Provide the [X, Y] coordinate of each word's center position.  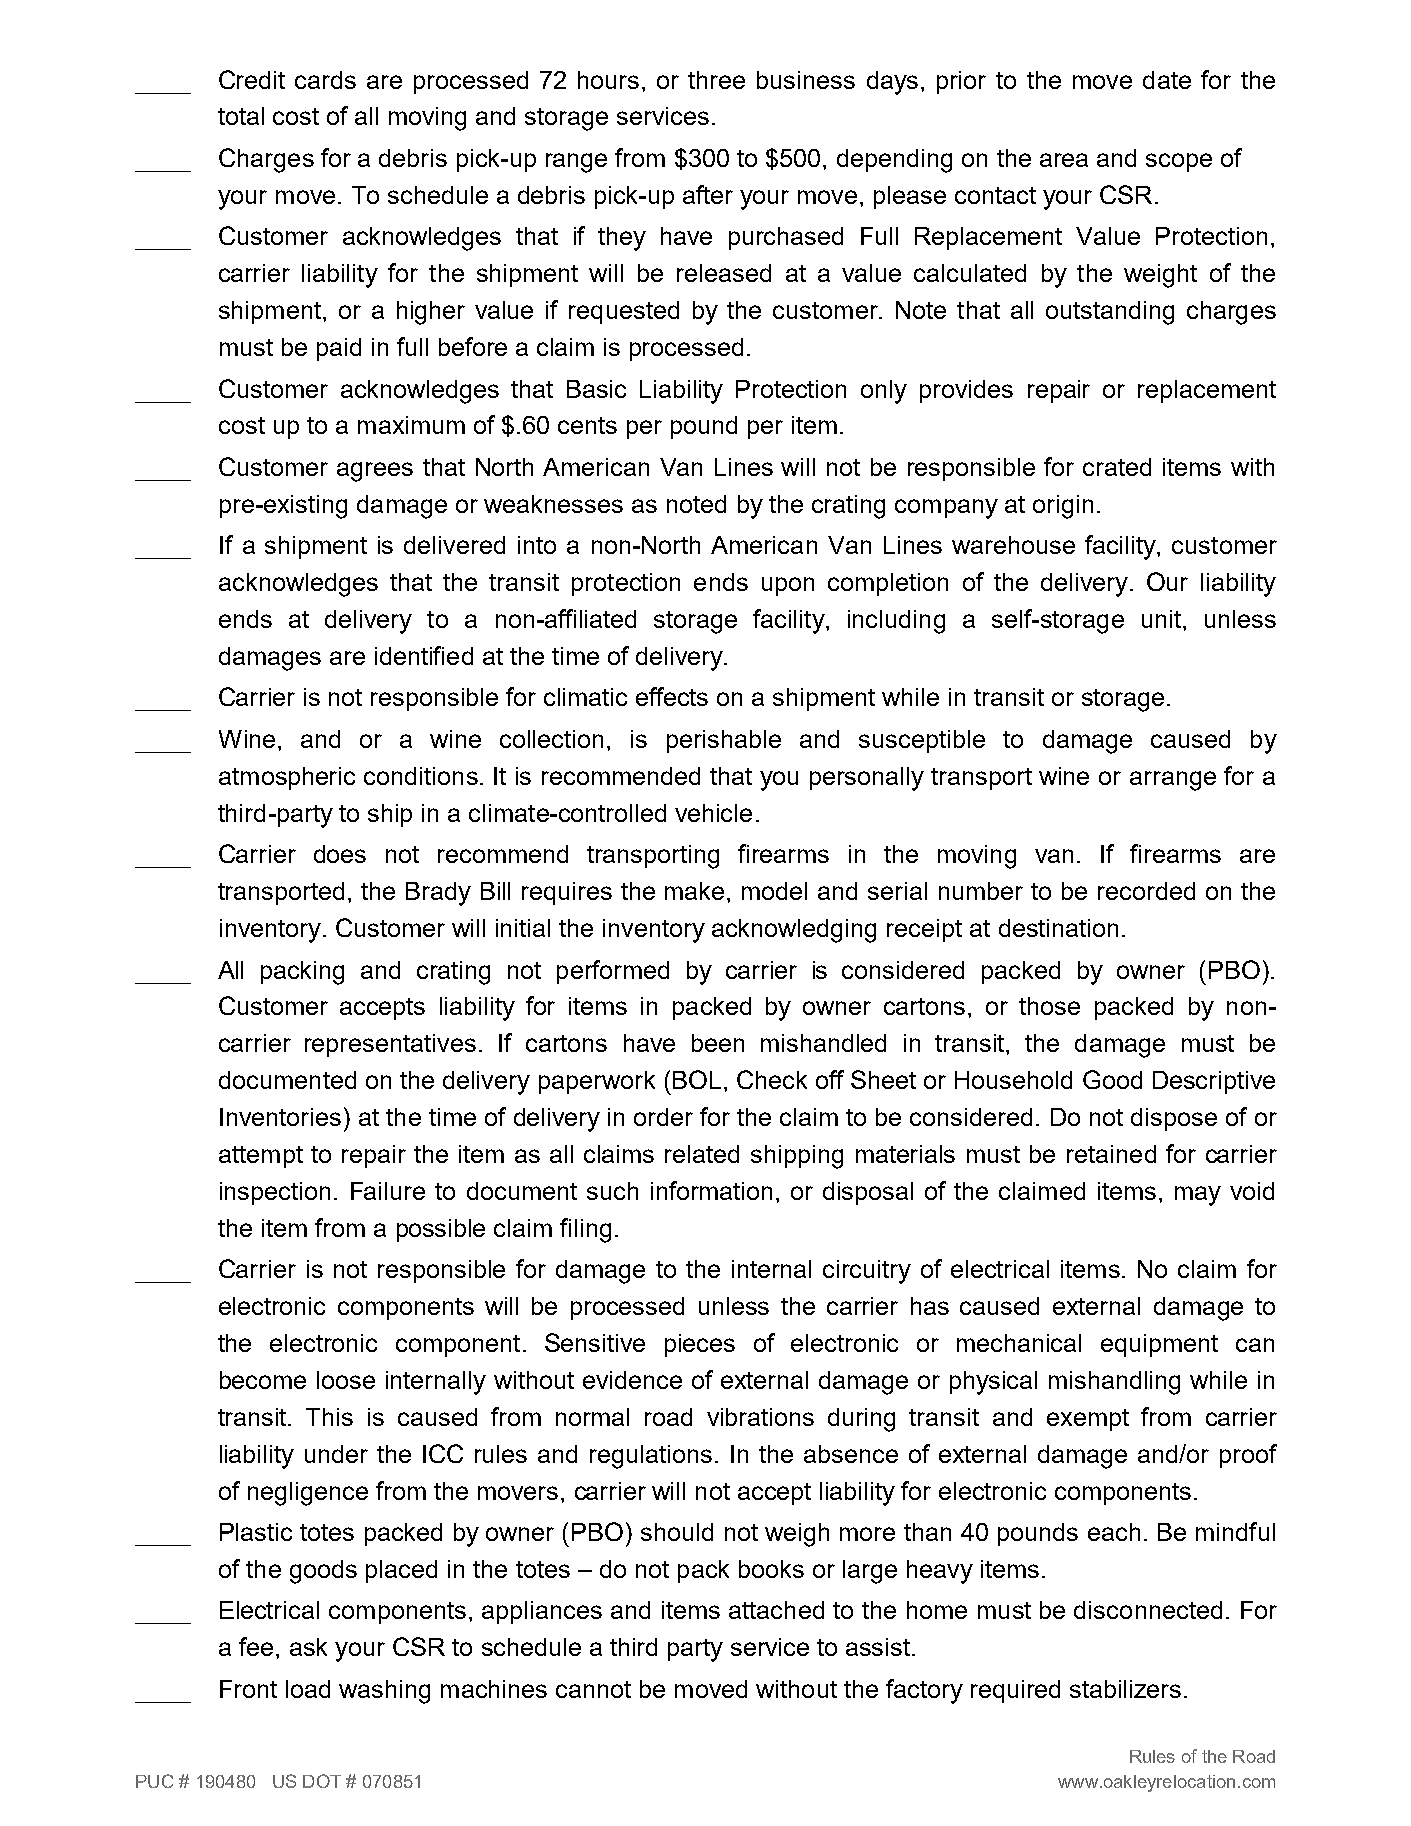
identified [424, 655]
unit [1161, 619]
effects [672, 696]
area [1064, 160]
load [308, 1689]
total [241, 116]
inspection [275, 1193]
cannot [593, 1689]
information [711, 1190]
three [716, 80]
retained [1111, 1154]
